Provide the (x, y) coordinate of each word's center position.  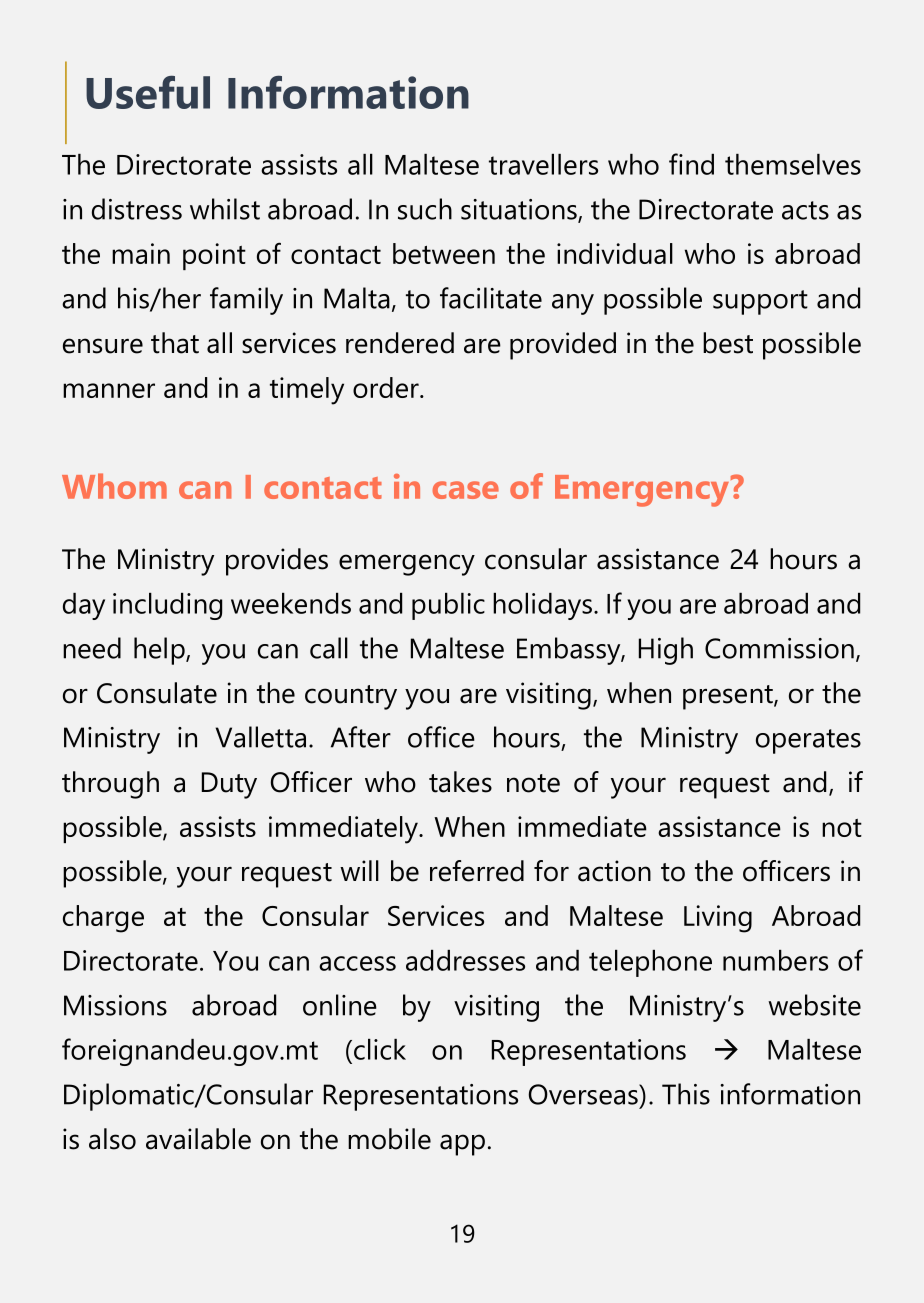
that (175, 343)
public (448, 606)
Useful (148, 92)
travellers (543, 164)
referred (477, 871)
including (167, 606)
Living (718, 919)
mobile (389, 1139)
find (691, 164)
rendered (400, 343)
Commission (779, 648)
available (198, 1139)
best (728, 343)
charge (103, 919)
